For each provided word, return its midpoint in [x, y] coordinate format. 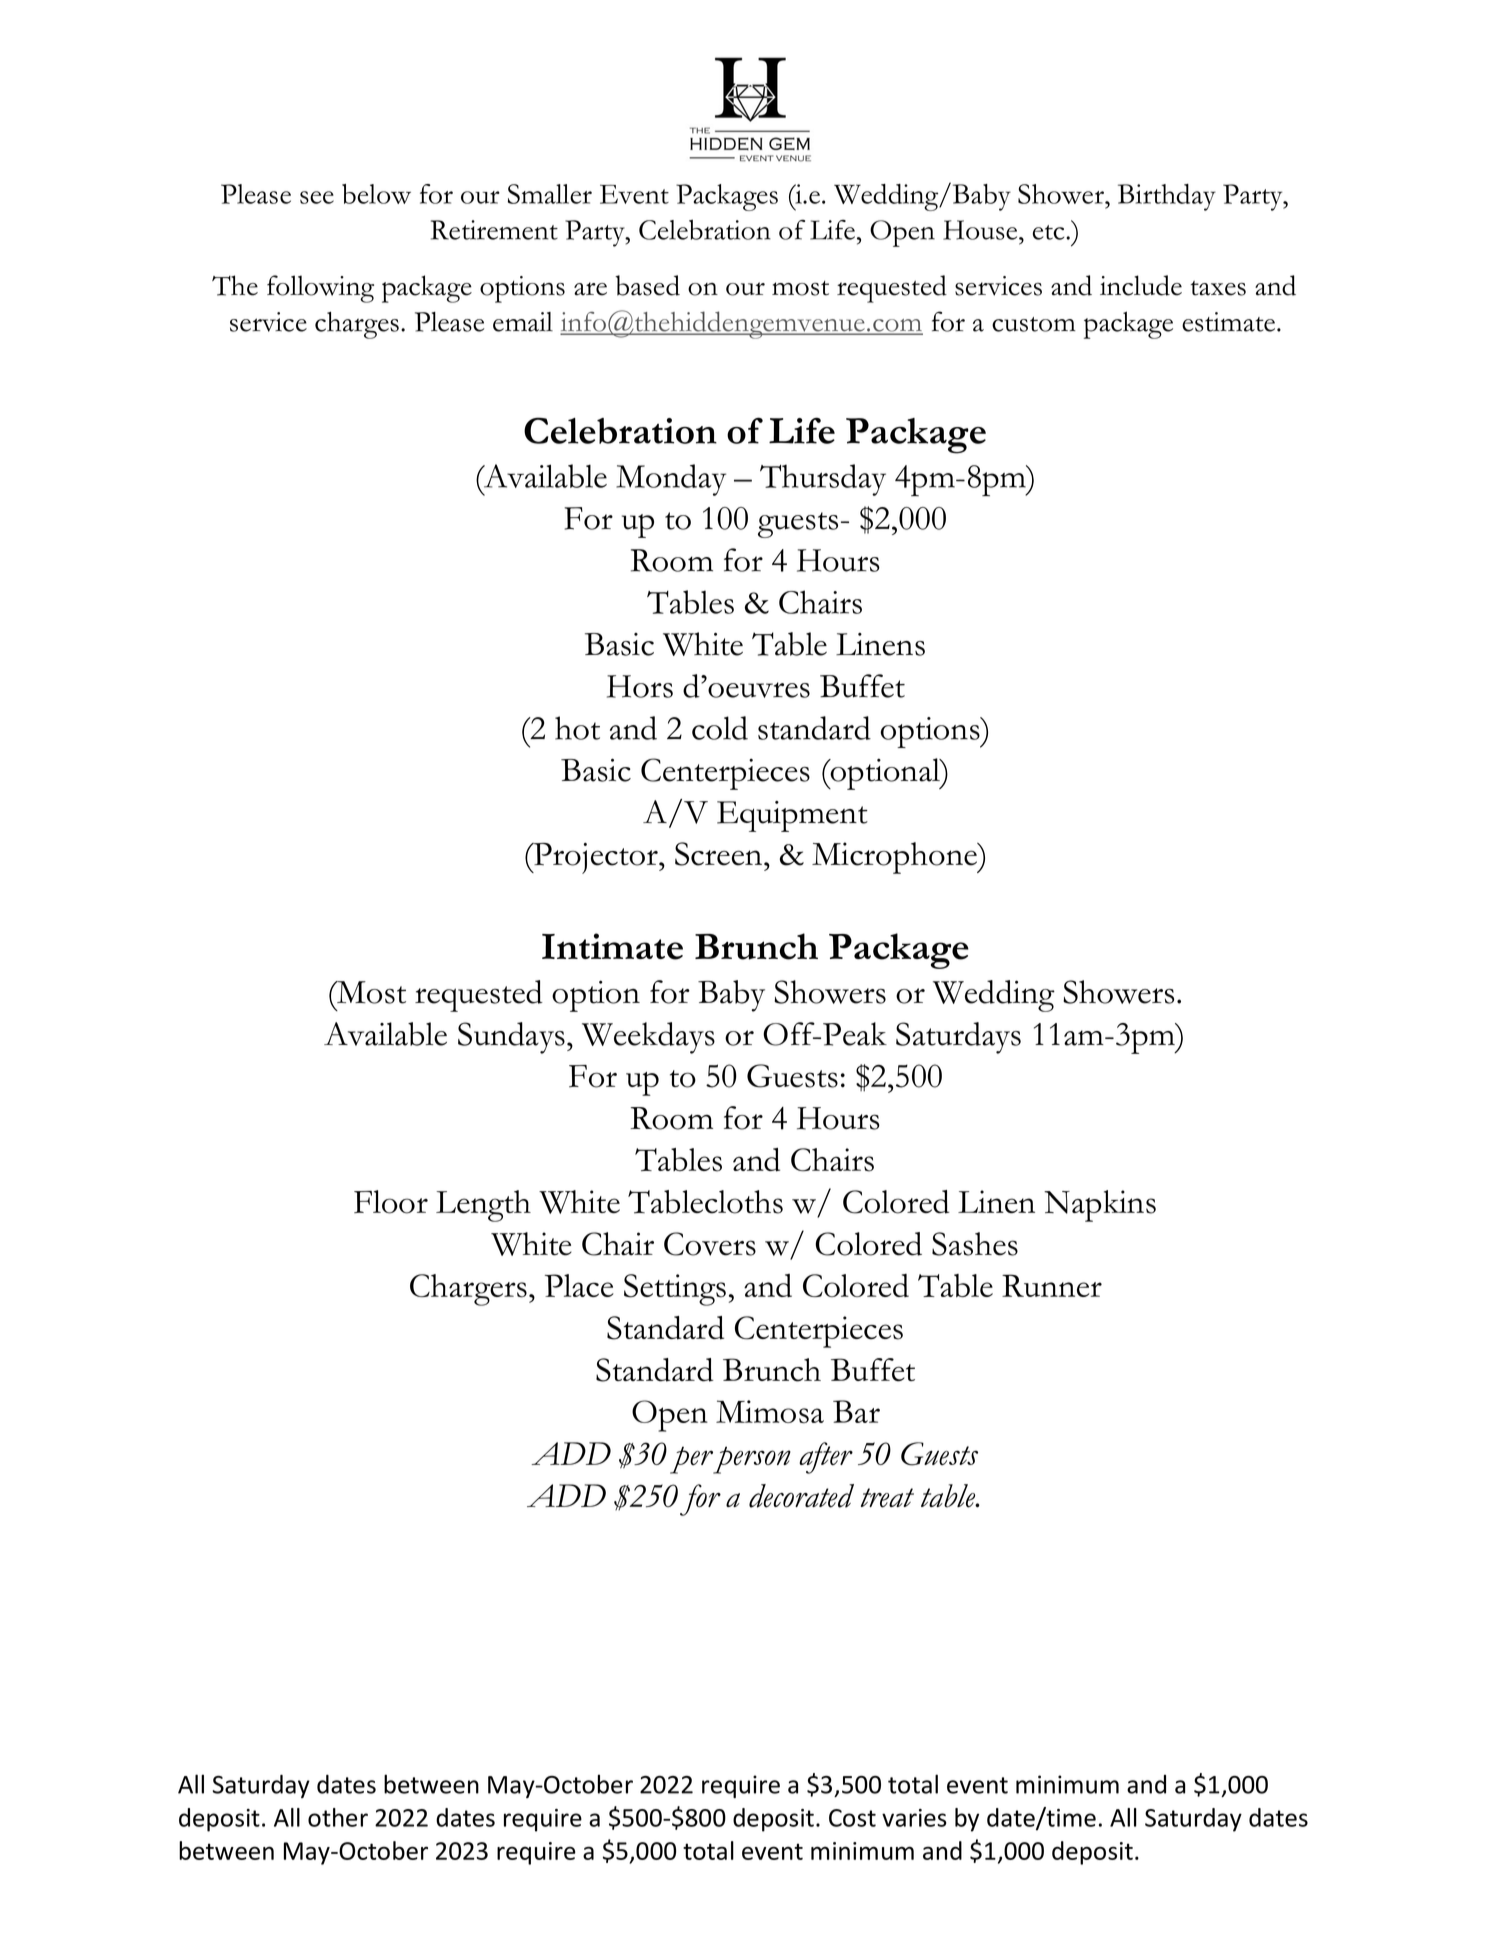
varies [914, 1818]
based [647, 285]
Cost [852, 1818]
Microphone [895, 858]
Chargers [468, 1290]
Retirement [494, 230]
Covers [710, 1244]
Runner [1052, 1285]
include [1141, 285]
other [338, 1817]
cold [720, 728]
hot [577, 728]
